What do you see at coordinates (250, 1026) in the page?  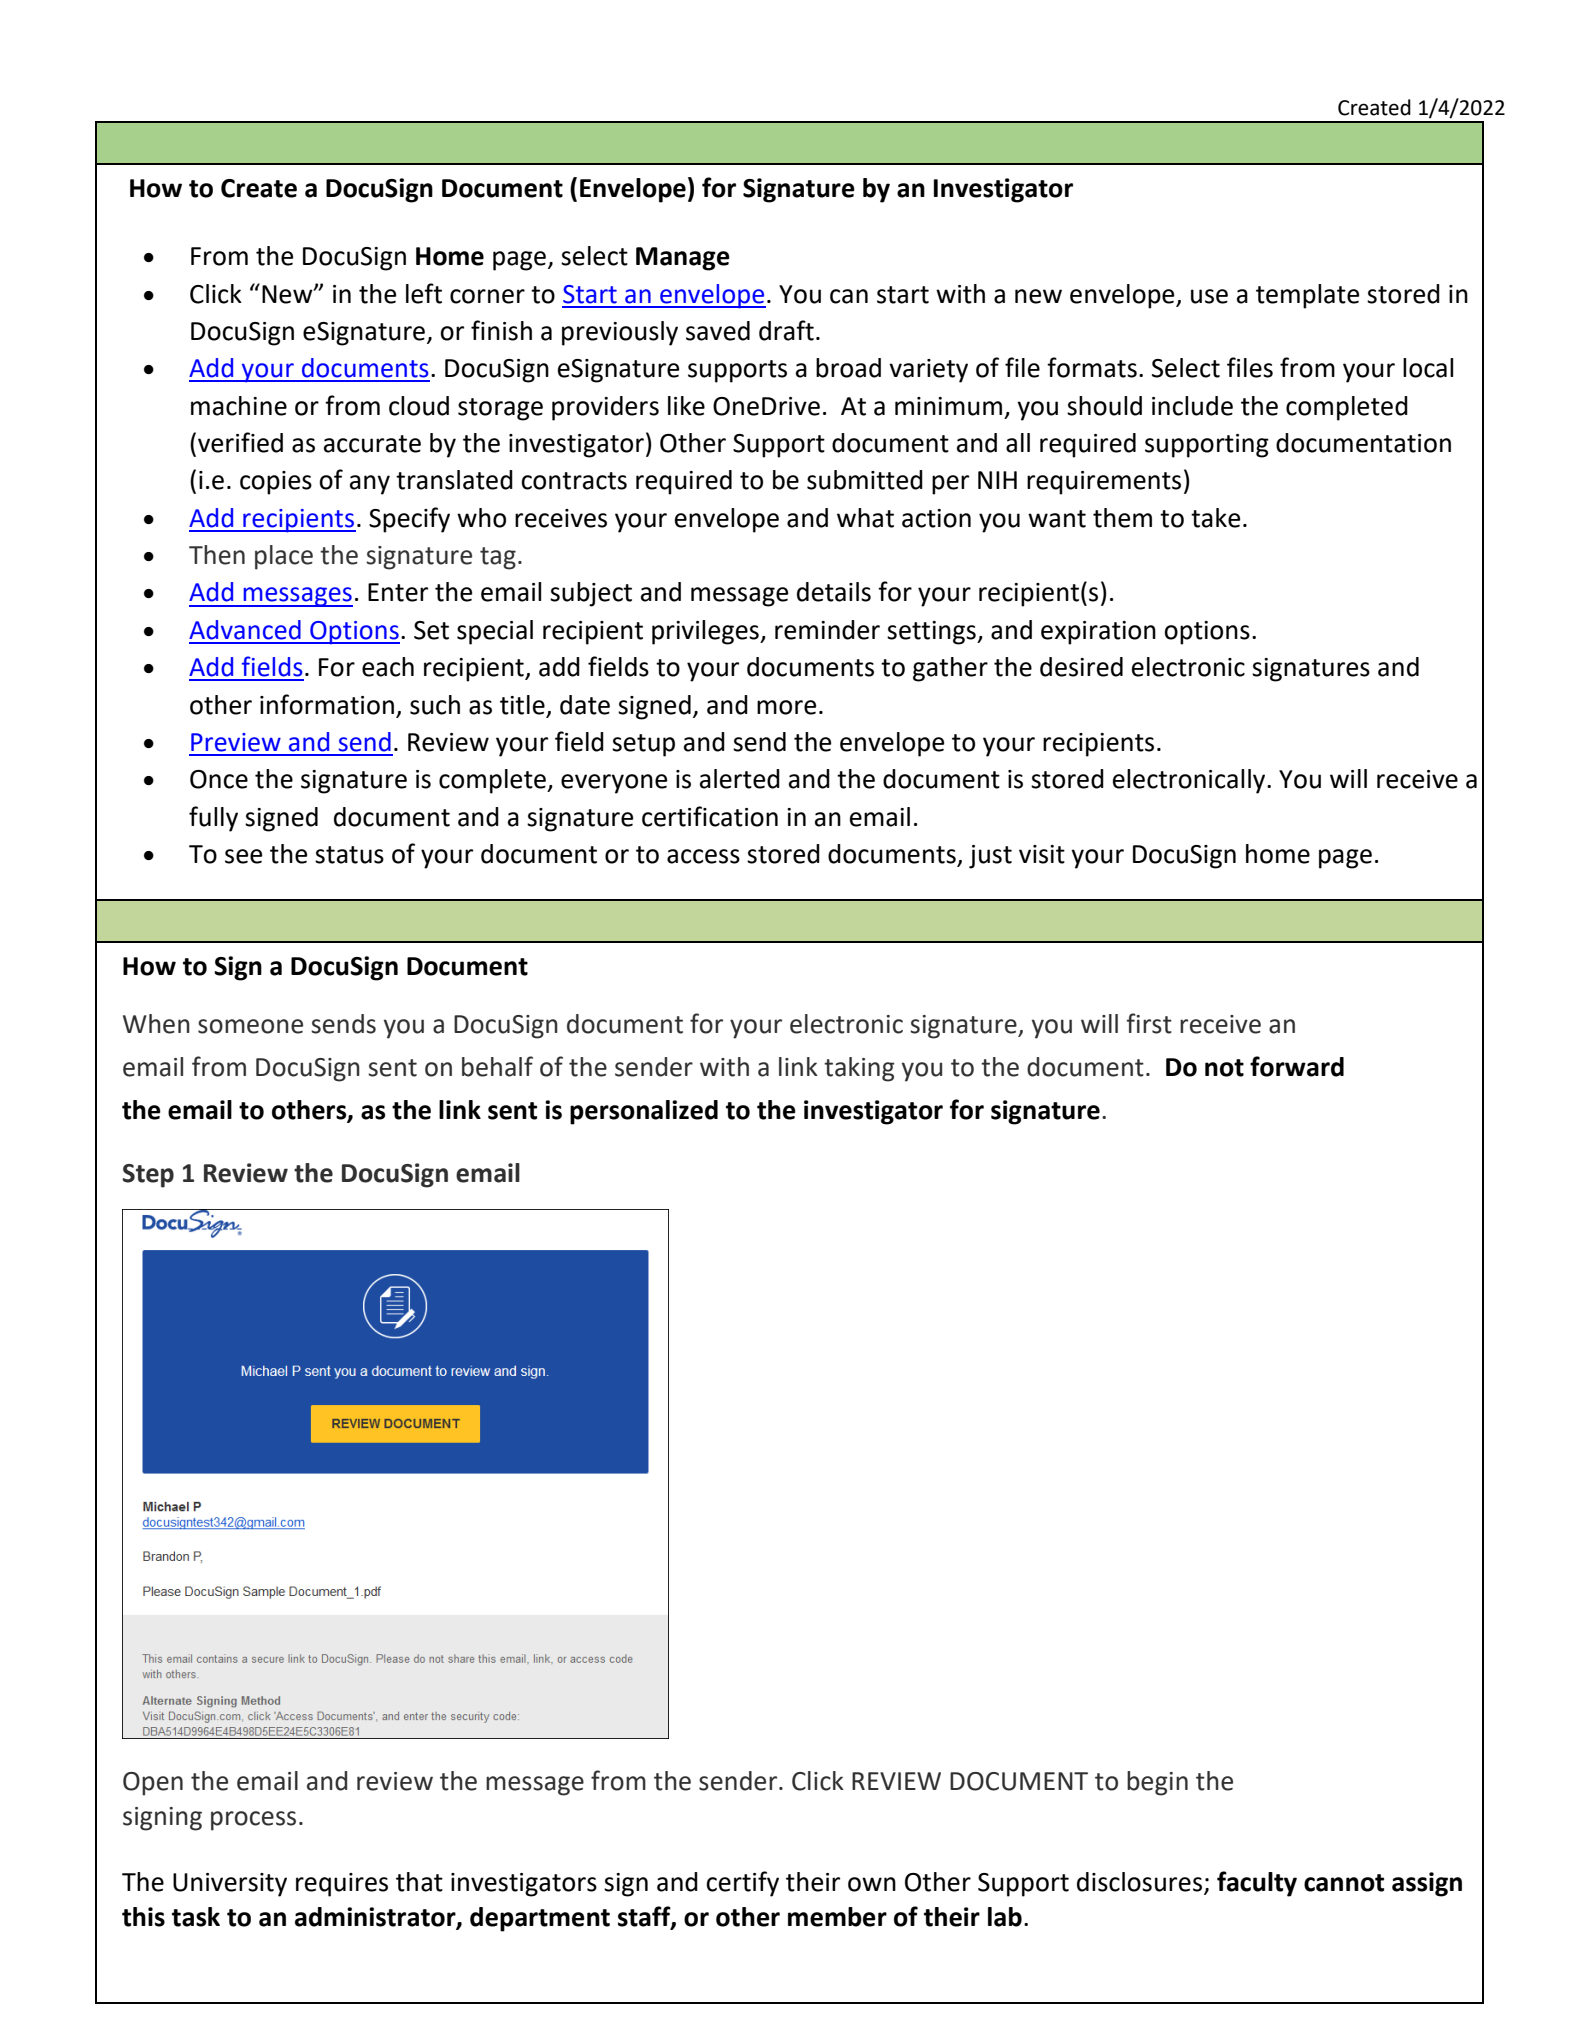 I see `someone` at bounding box center [250, 1026].
